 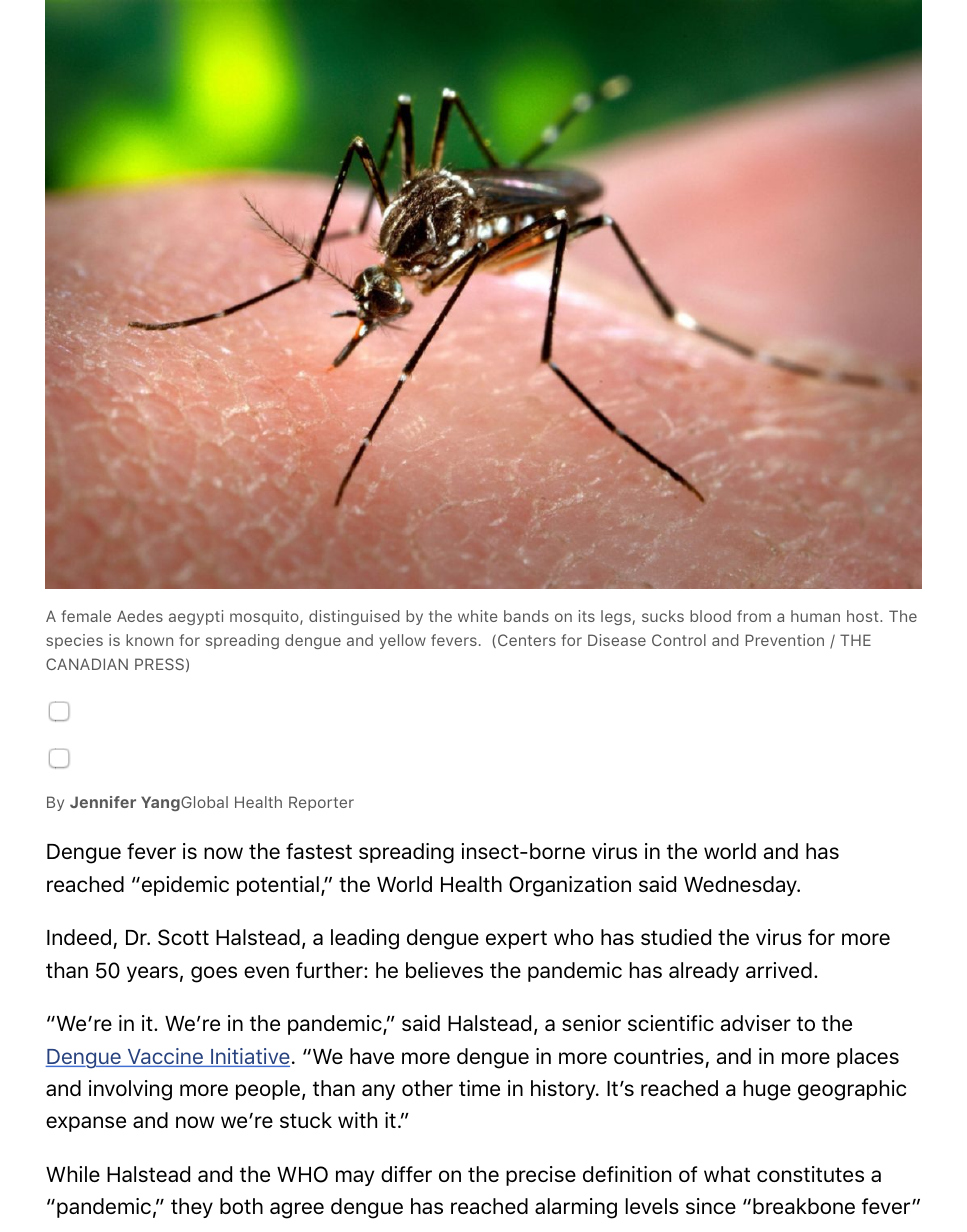 What do you see at coordinates (478, 616) in the image?
I see `white` at bounding box center [478, 616].
